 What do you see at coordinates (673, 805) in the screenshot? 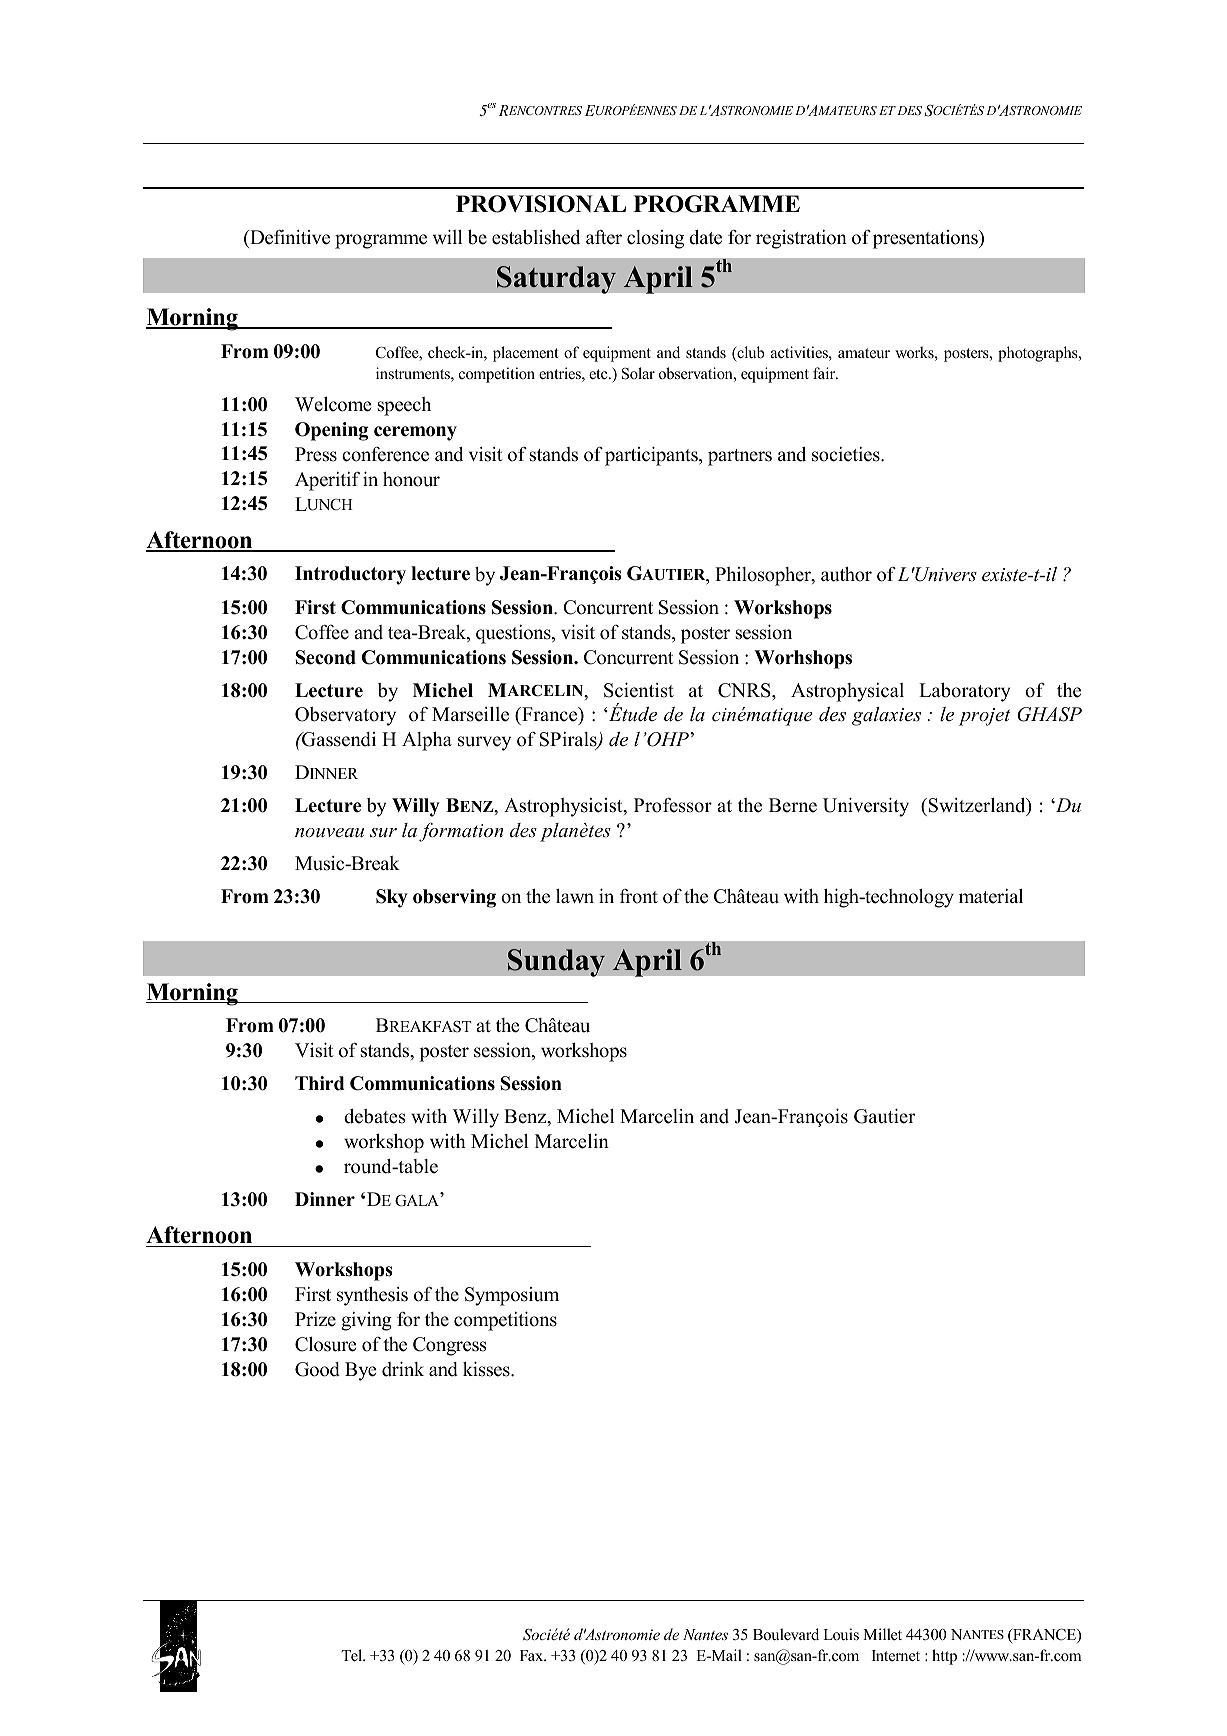
I see `Professor` at bounding box center [673, 805].
